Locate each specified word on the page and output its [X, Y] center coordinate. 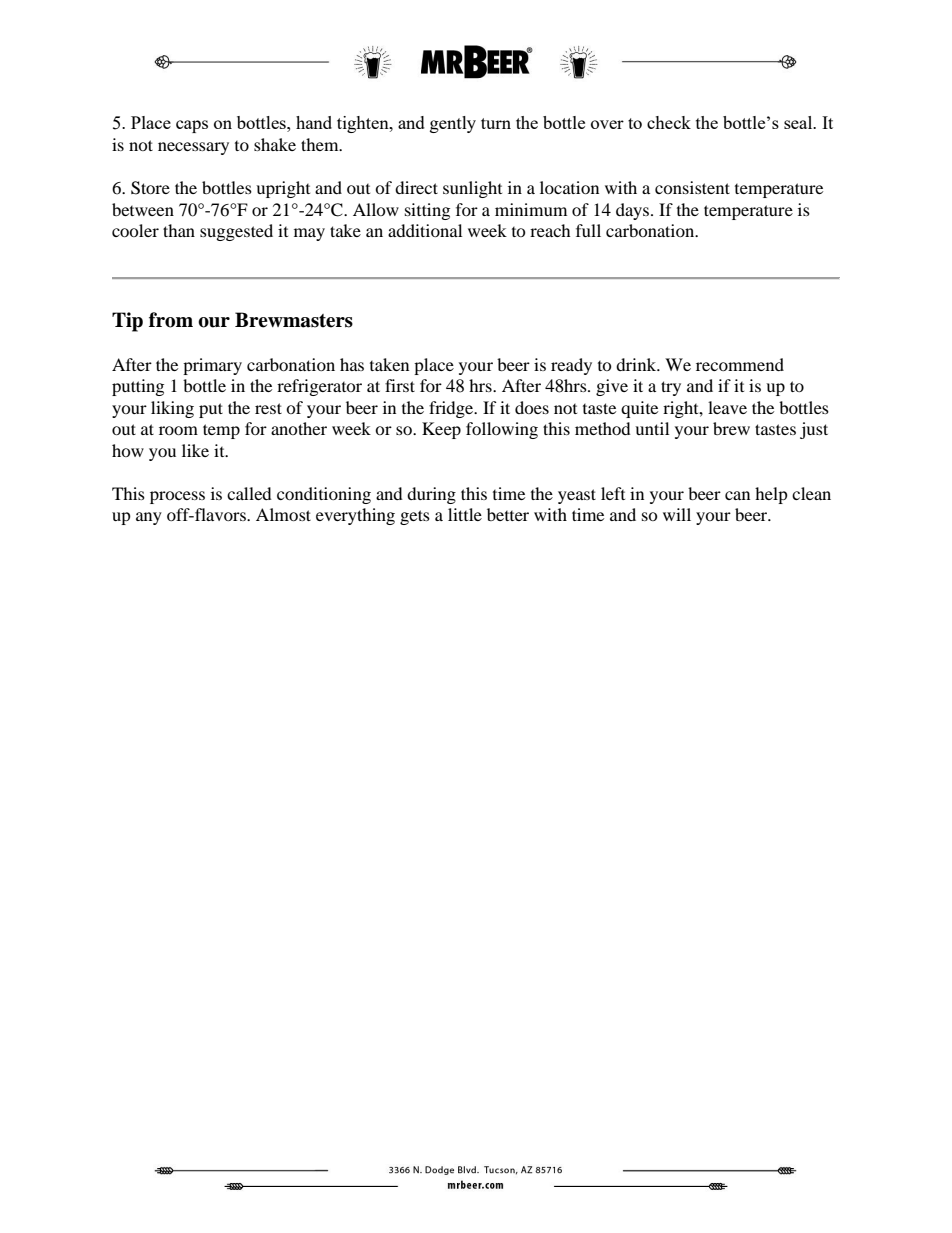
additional [425, 230]
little [465, 514]
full [588, 230]
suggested [236, 232]
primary [212, 366]
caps [192, 126]
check [669, 122]
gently [453, 124]
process [177, 497]
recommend [740, 364]
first [400, 385]
